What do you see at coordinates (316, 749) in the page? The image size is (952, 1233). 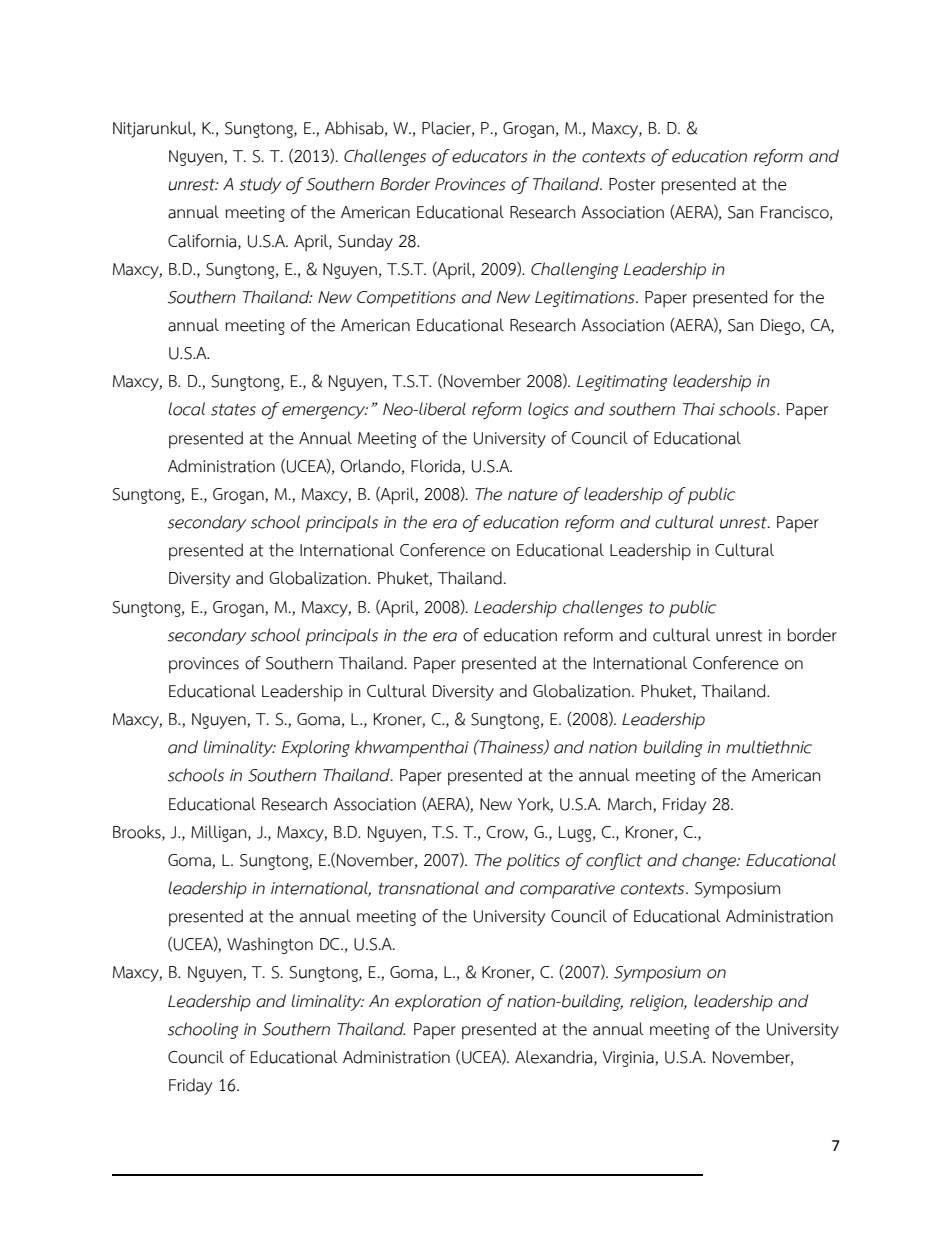 I see `Exploring` at bounding box center [316, 749].
